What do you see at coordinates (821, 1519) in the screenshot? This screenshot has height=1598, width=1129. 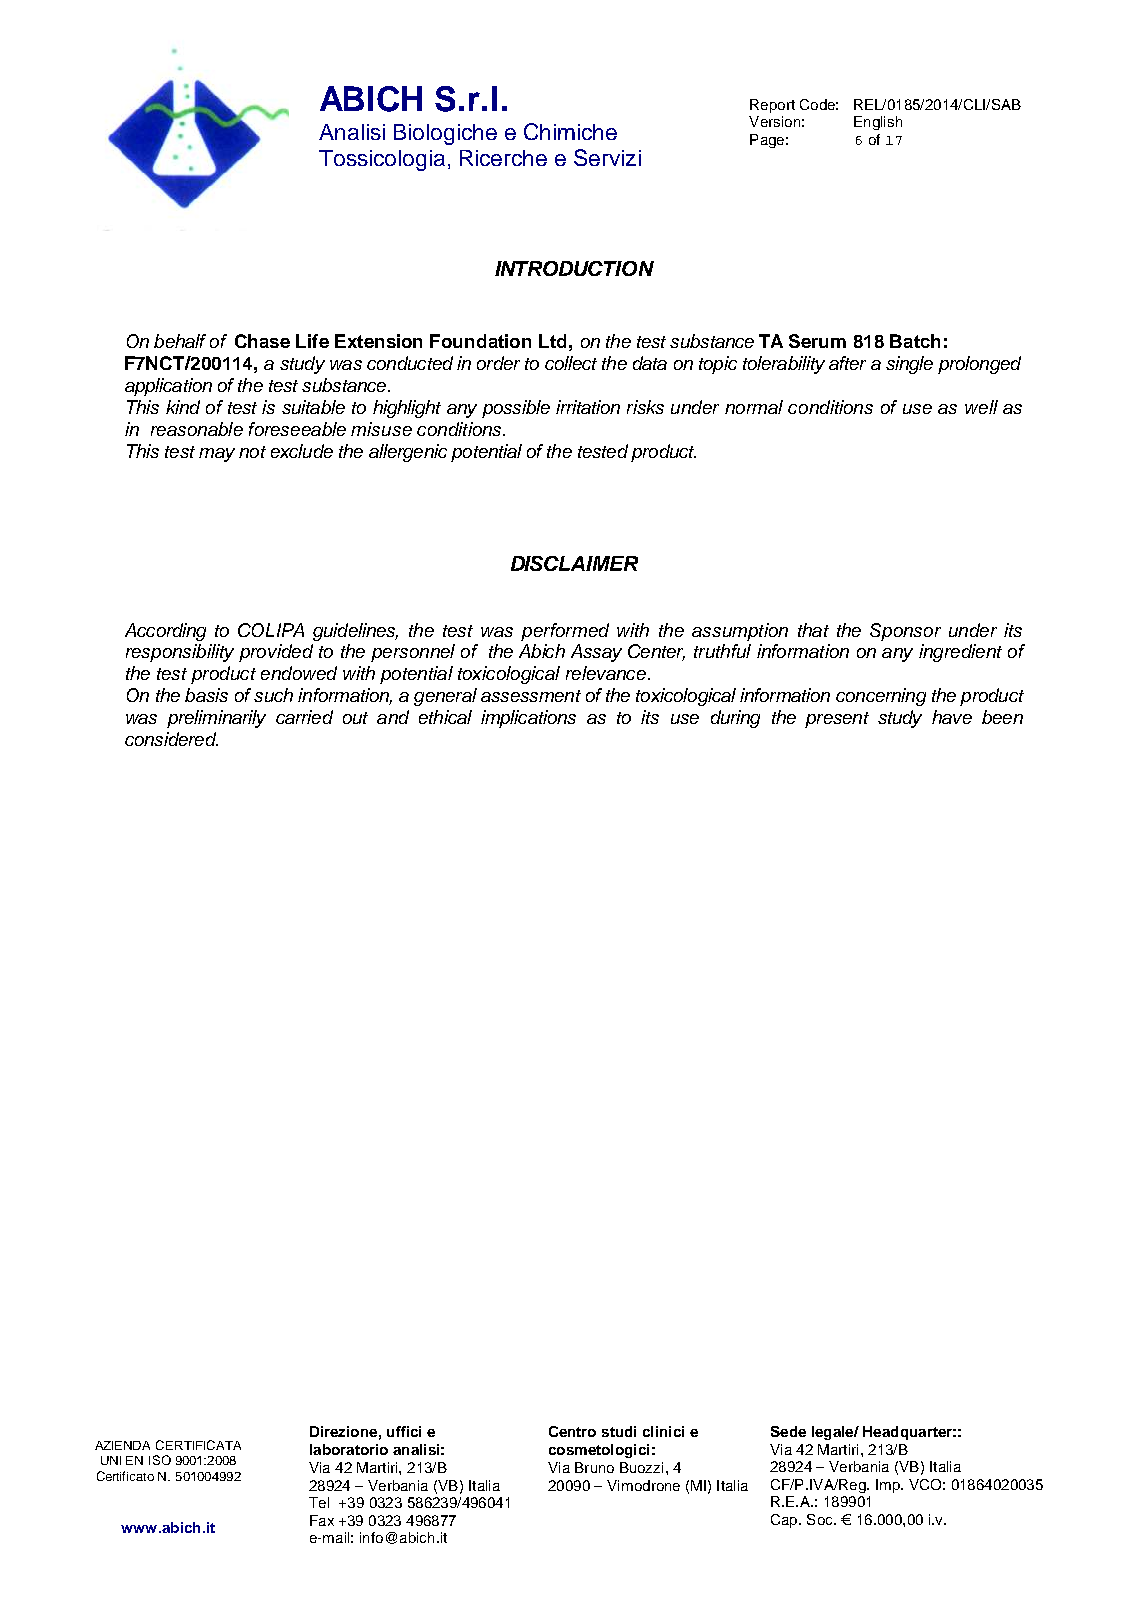 I see `Soc` at bounding box center [821, 1519].
